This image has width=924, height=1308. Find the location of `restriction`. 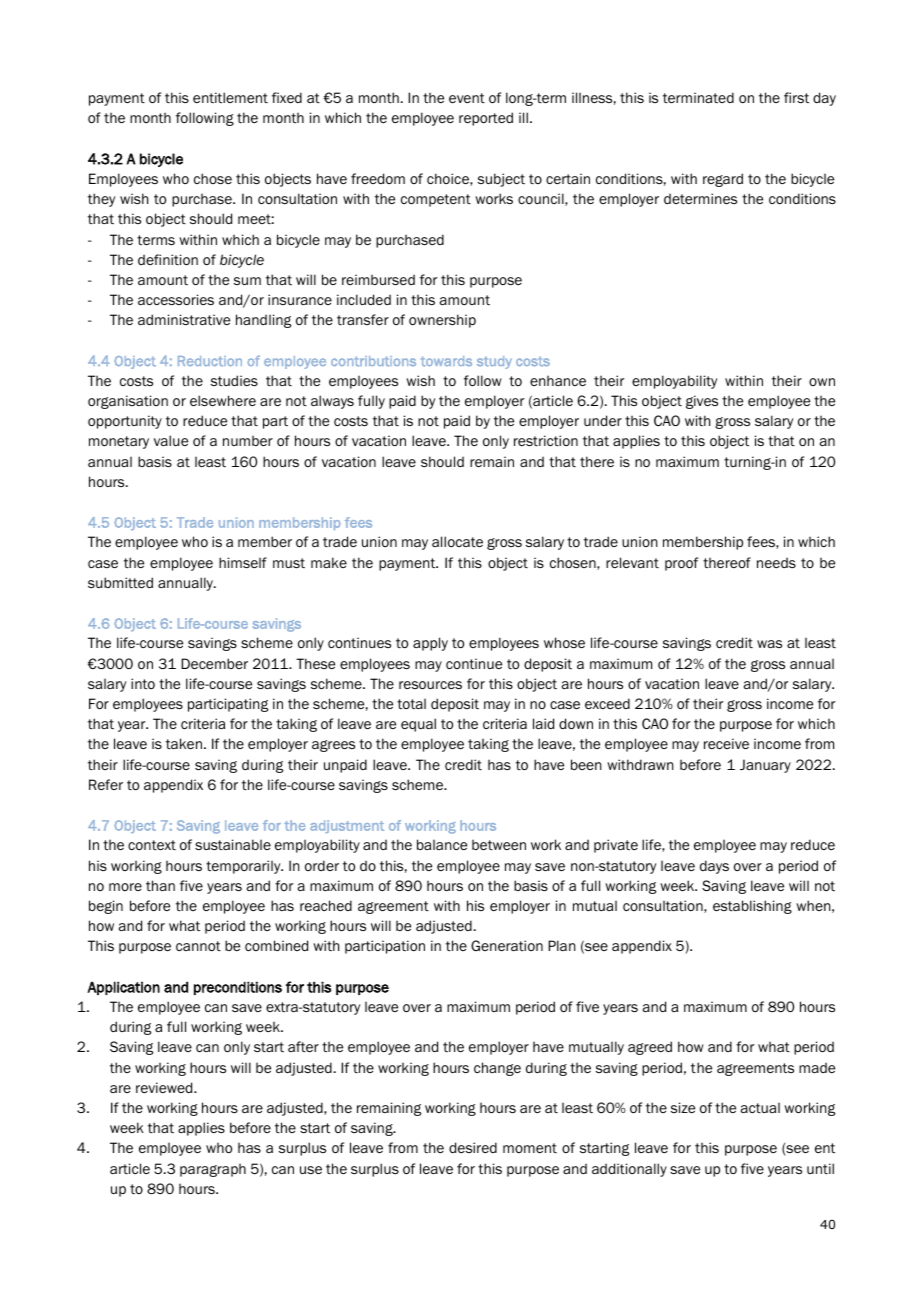

restriction is located at coordinates (546, 440).
